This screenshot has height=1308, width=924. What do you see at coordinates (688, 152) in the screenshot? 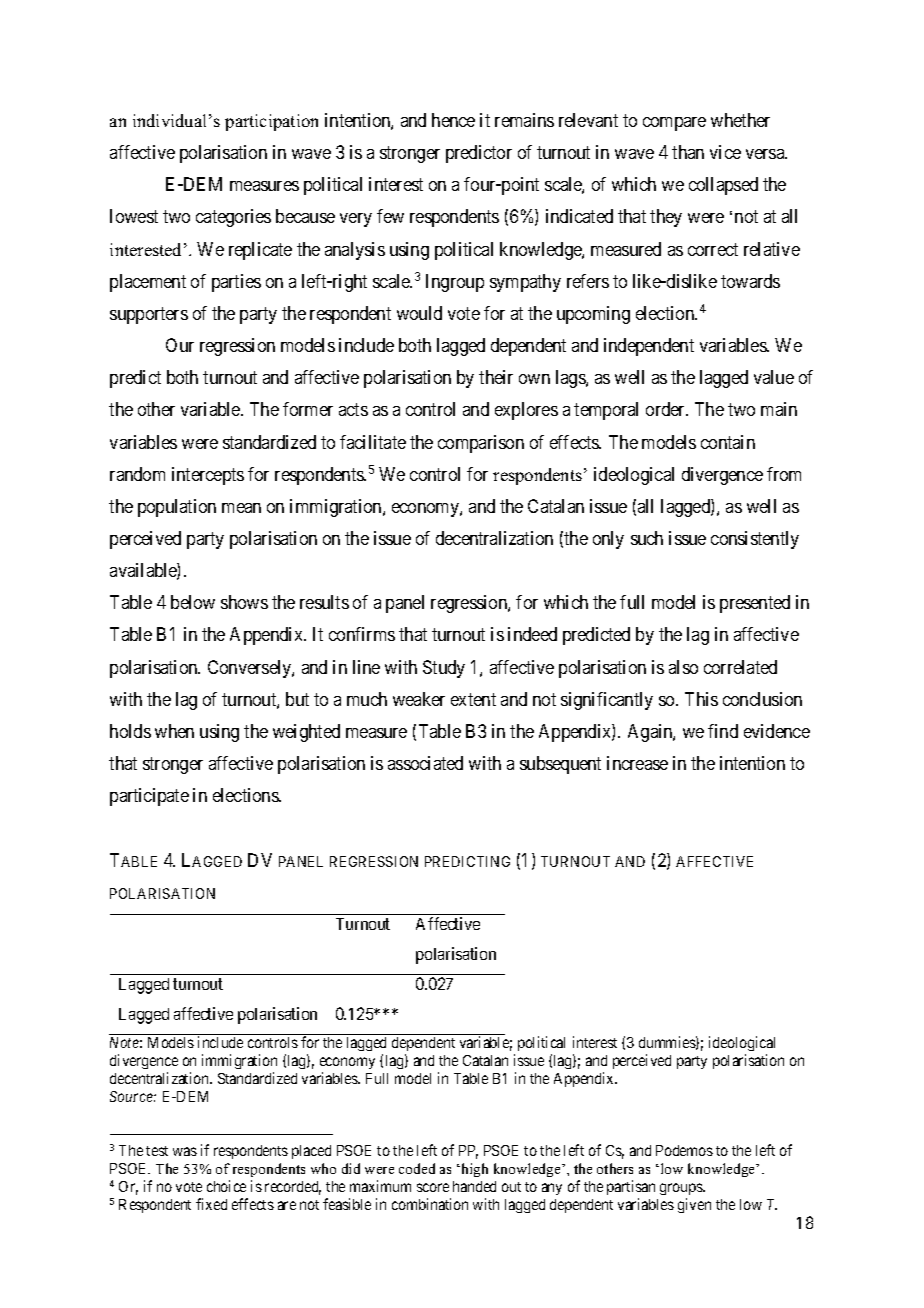
I see `than` at bounding box center [688, 152].
